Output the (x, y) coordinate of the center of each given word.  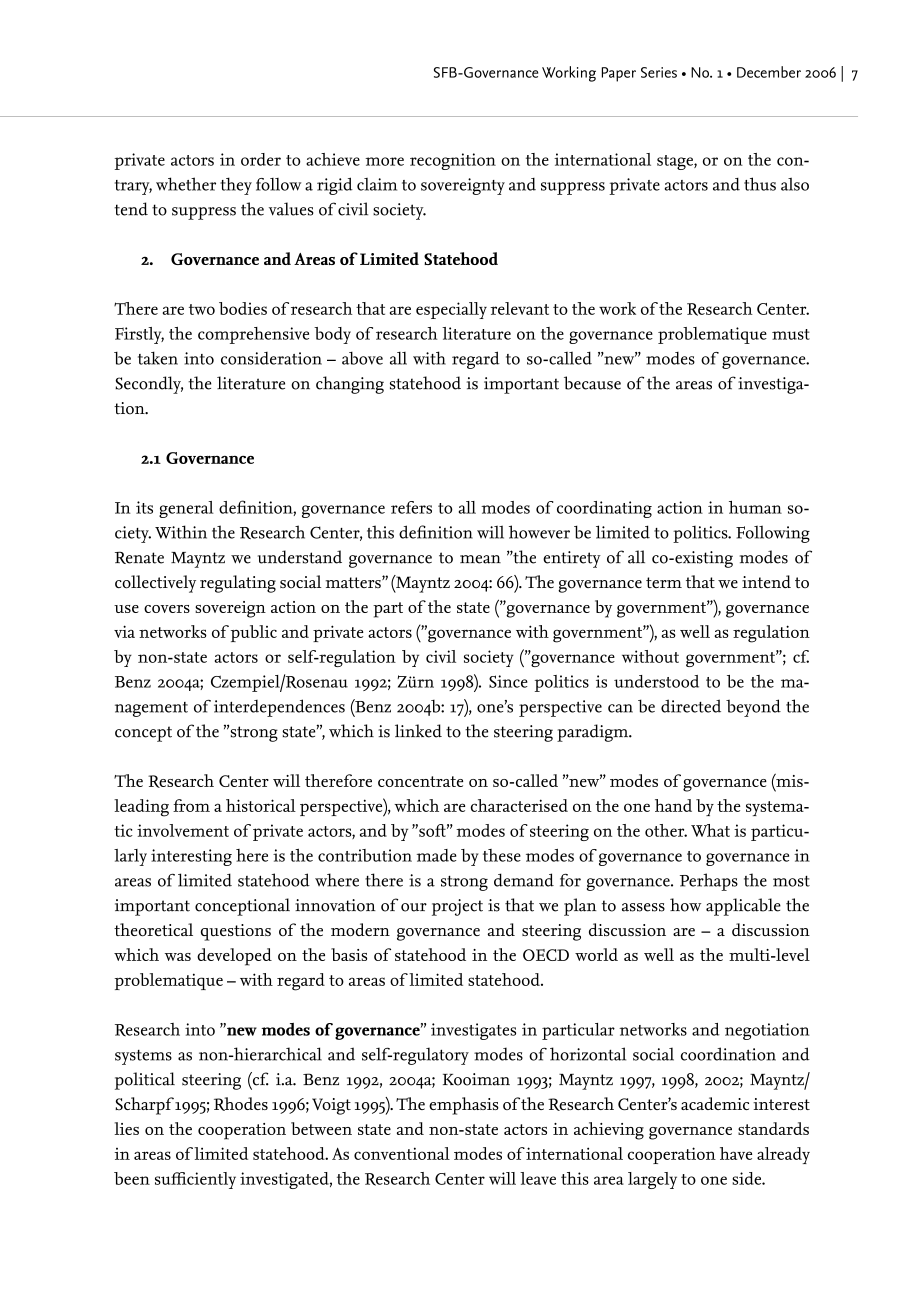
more (384, 161)
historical (261, 805)
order (261, 159)
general (186, 509)
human (755, 507)
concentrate (420, 781)
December (769, 72)
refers (411, 507)
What (710, 830)
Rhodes (241, 1104)
